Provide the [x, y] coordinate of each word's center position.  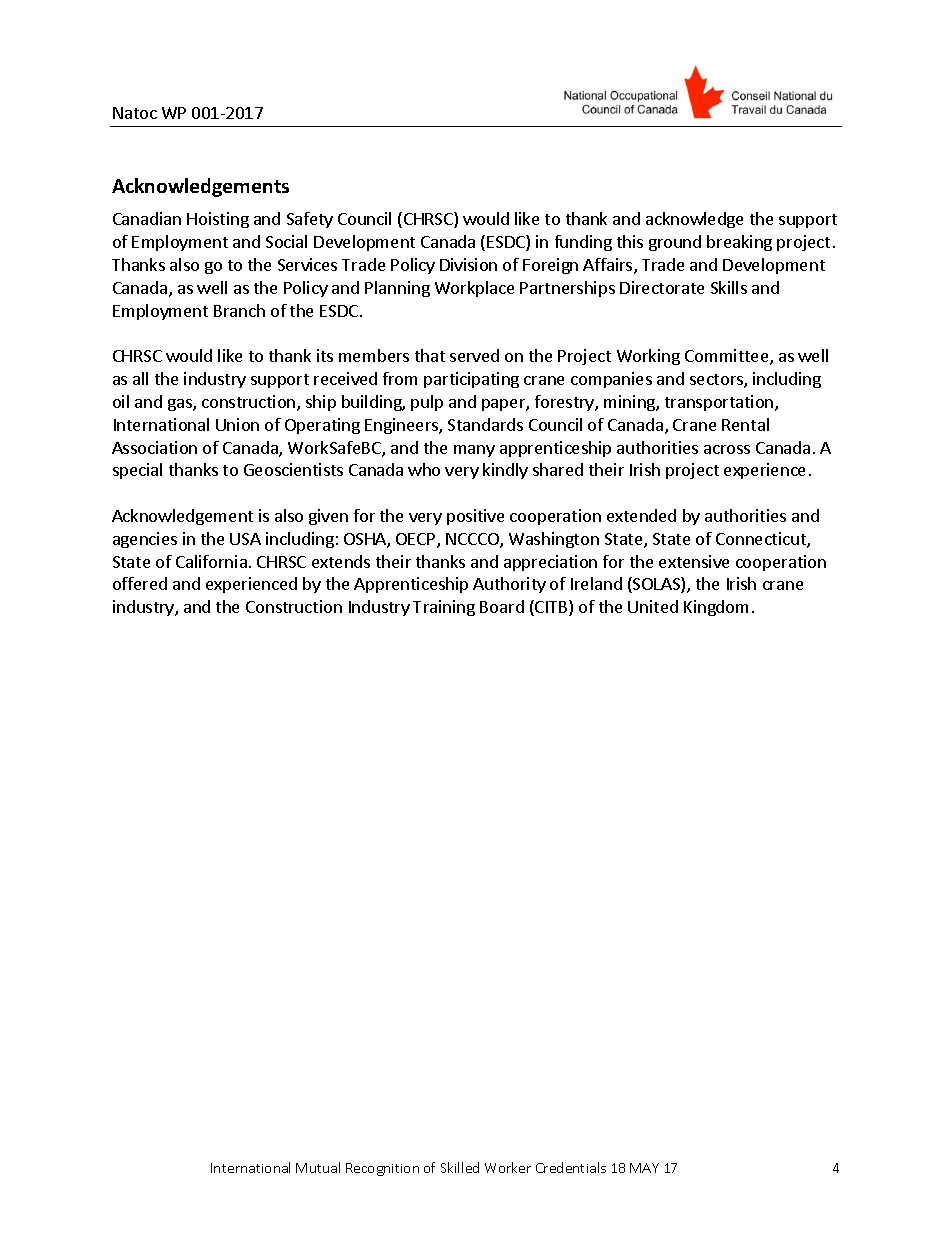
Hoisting [218, 220]
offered [140, 583]
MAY [644, 1168]
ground [675, 243]
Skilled [460, 1167]
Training [444, 608]
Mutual [318, 1167]
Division [468, 264]
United [653, 606]
